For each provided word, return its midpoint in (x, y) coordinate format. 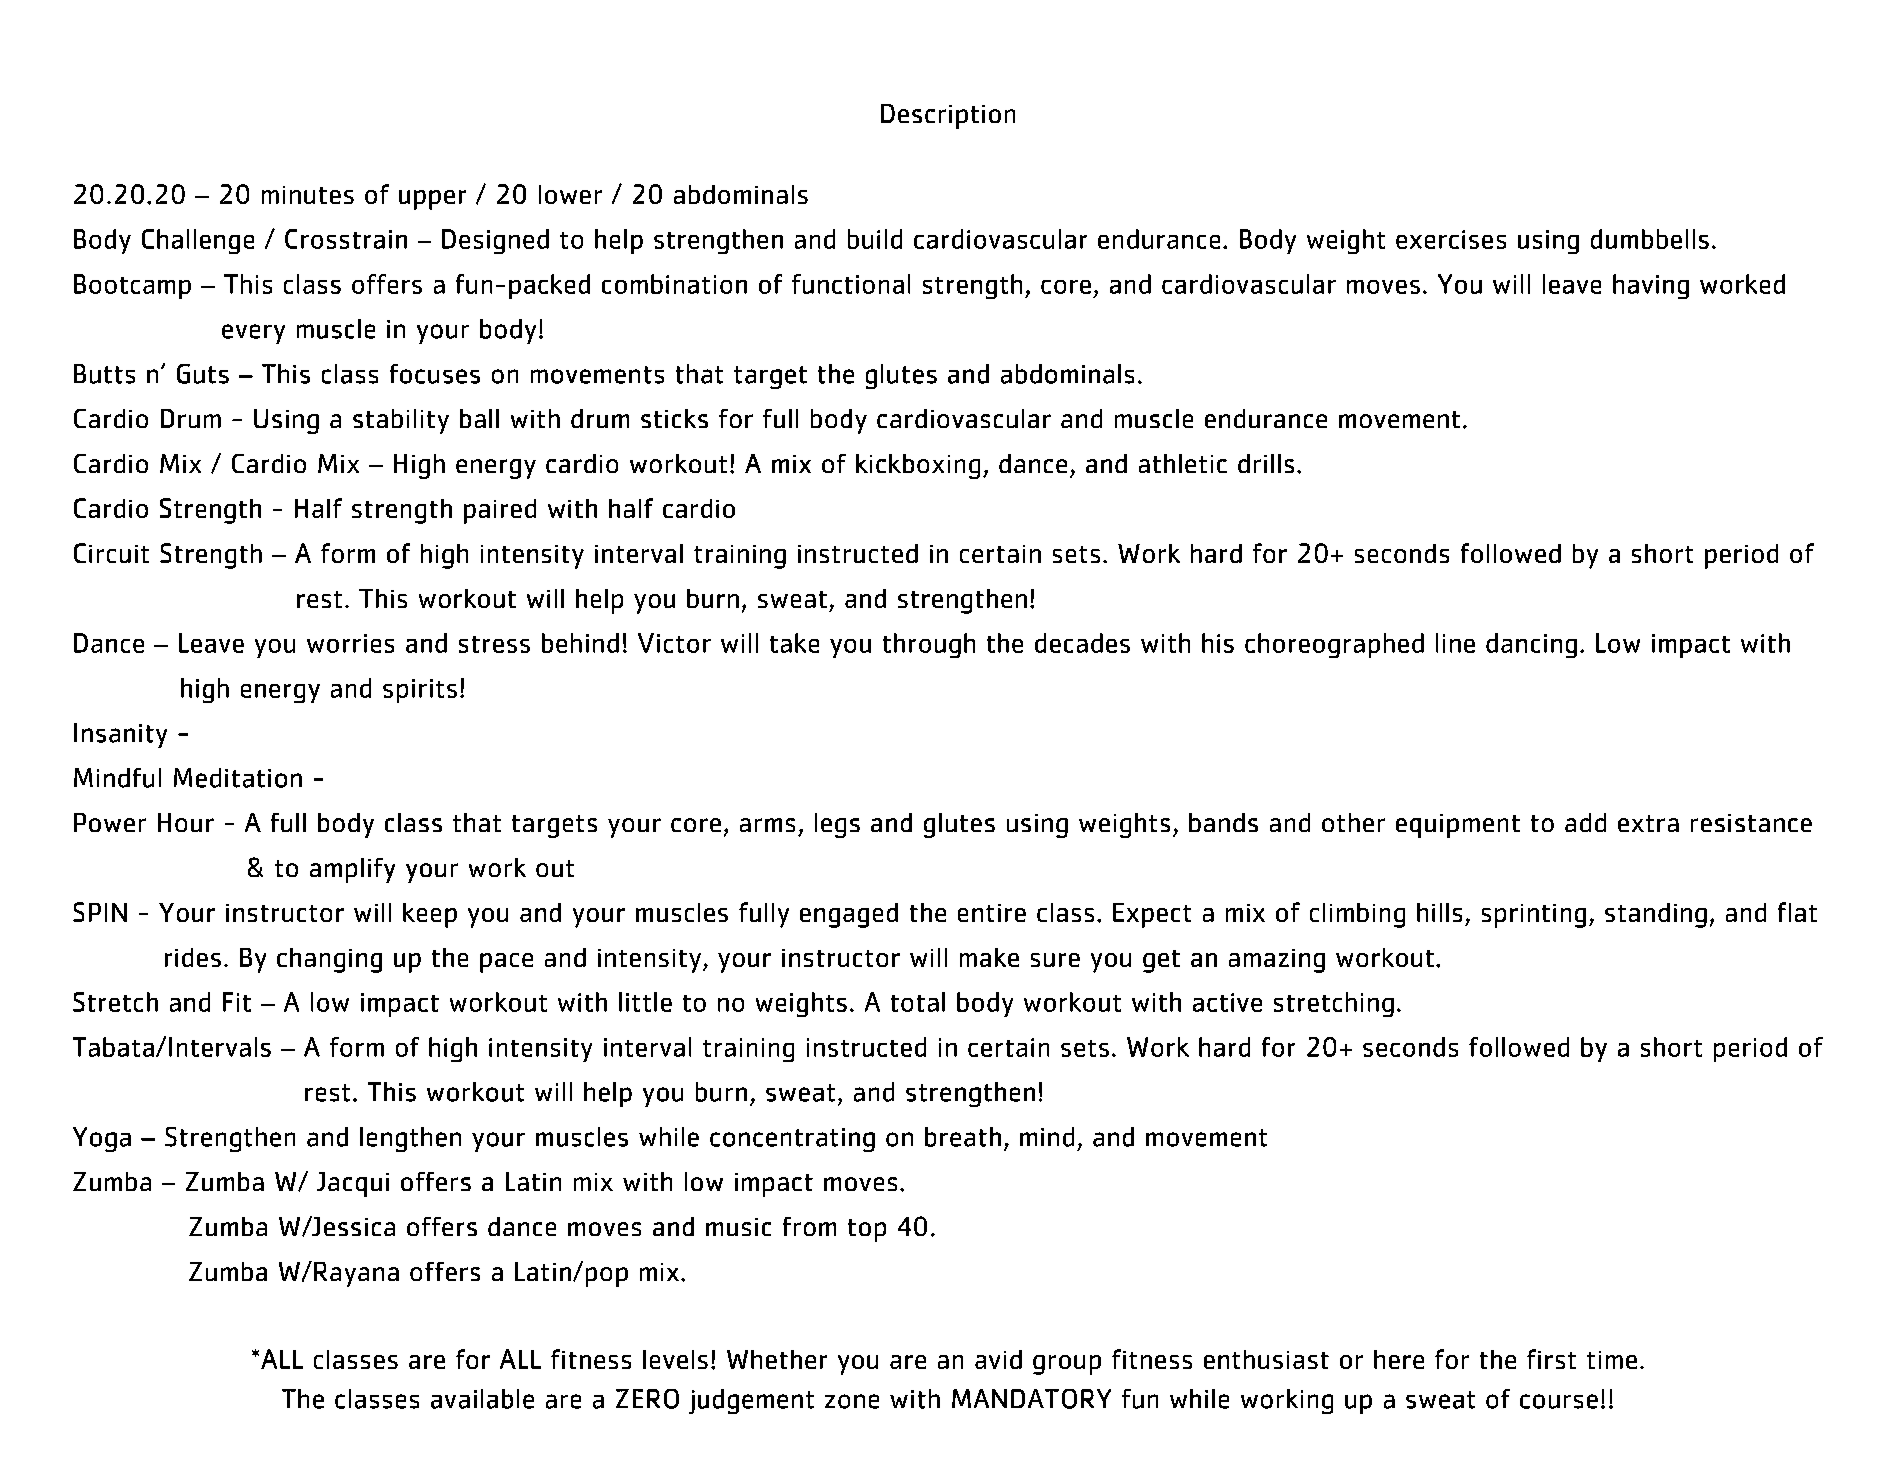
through (929, 645)
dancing (1531, 645)
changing (329, 960)
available (482, 1399)
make (989, 957)
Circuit (111, 553)
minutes (308, 195)
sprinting (1534, 916)
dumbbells (1650, 239)
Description (948, 116)
